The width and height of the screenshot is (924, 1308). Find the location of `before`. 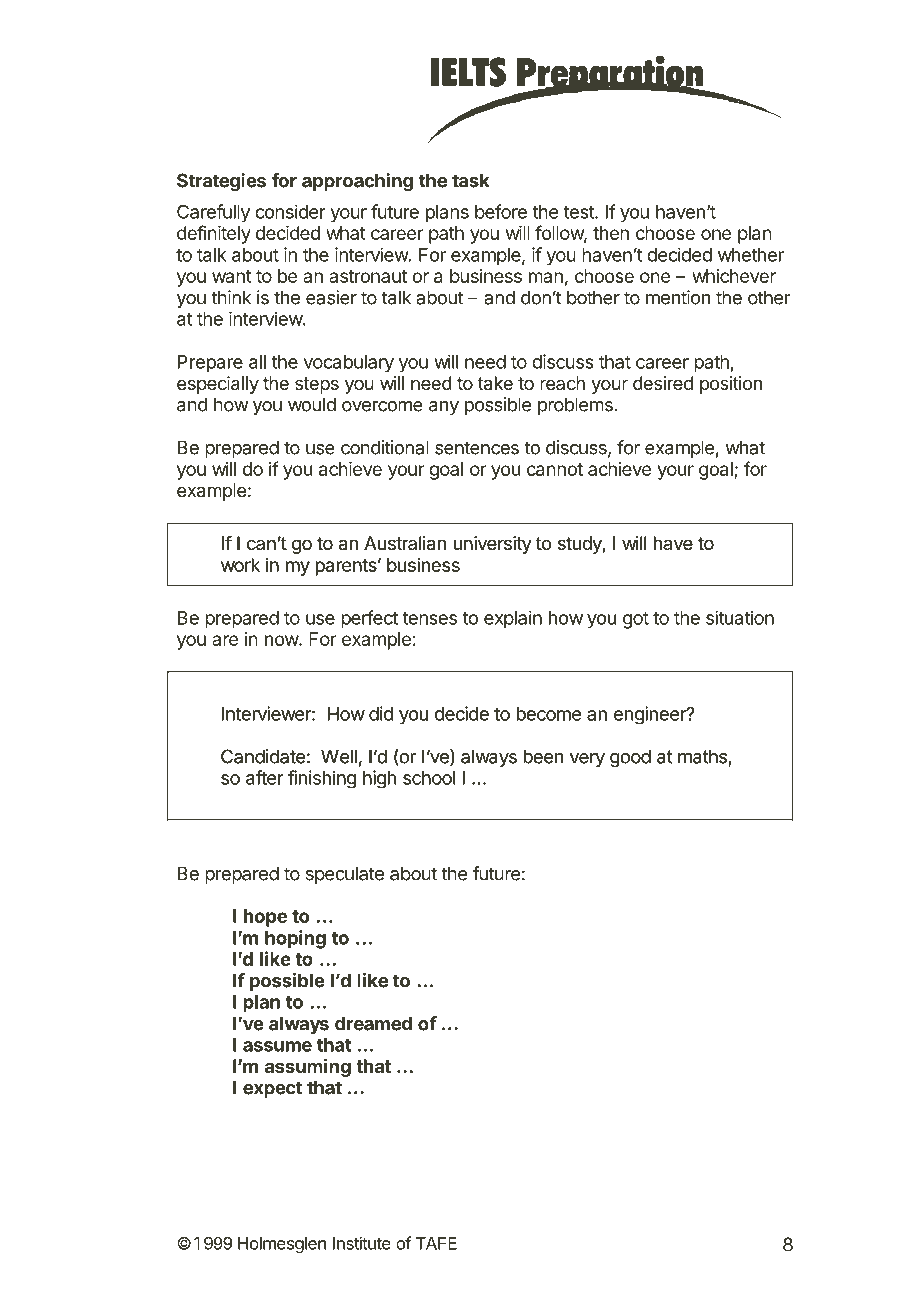

before is located at coordinates (501, 211).
